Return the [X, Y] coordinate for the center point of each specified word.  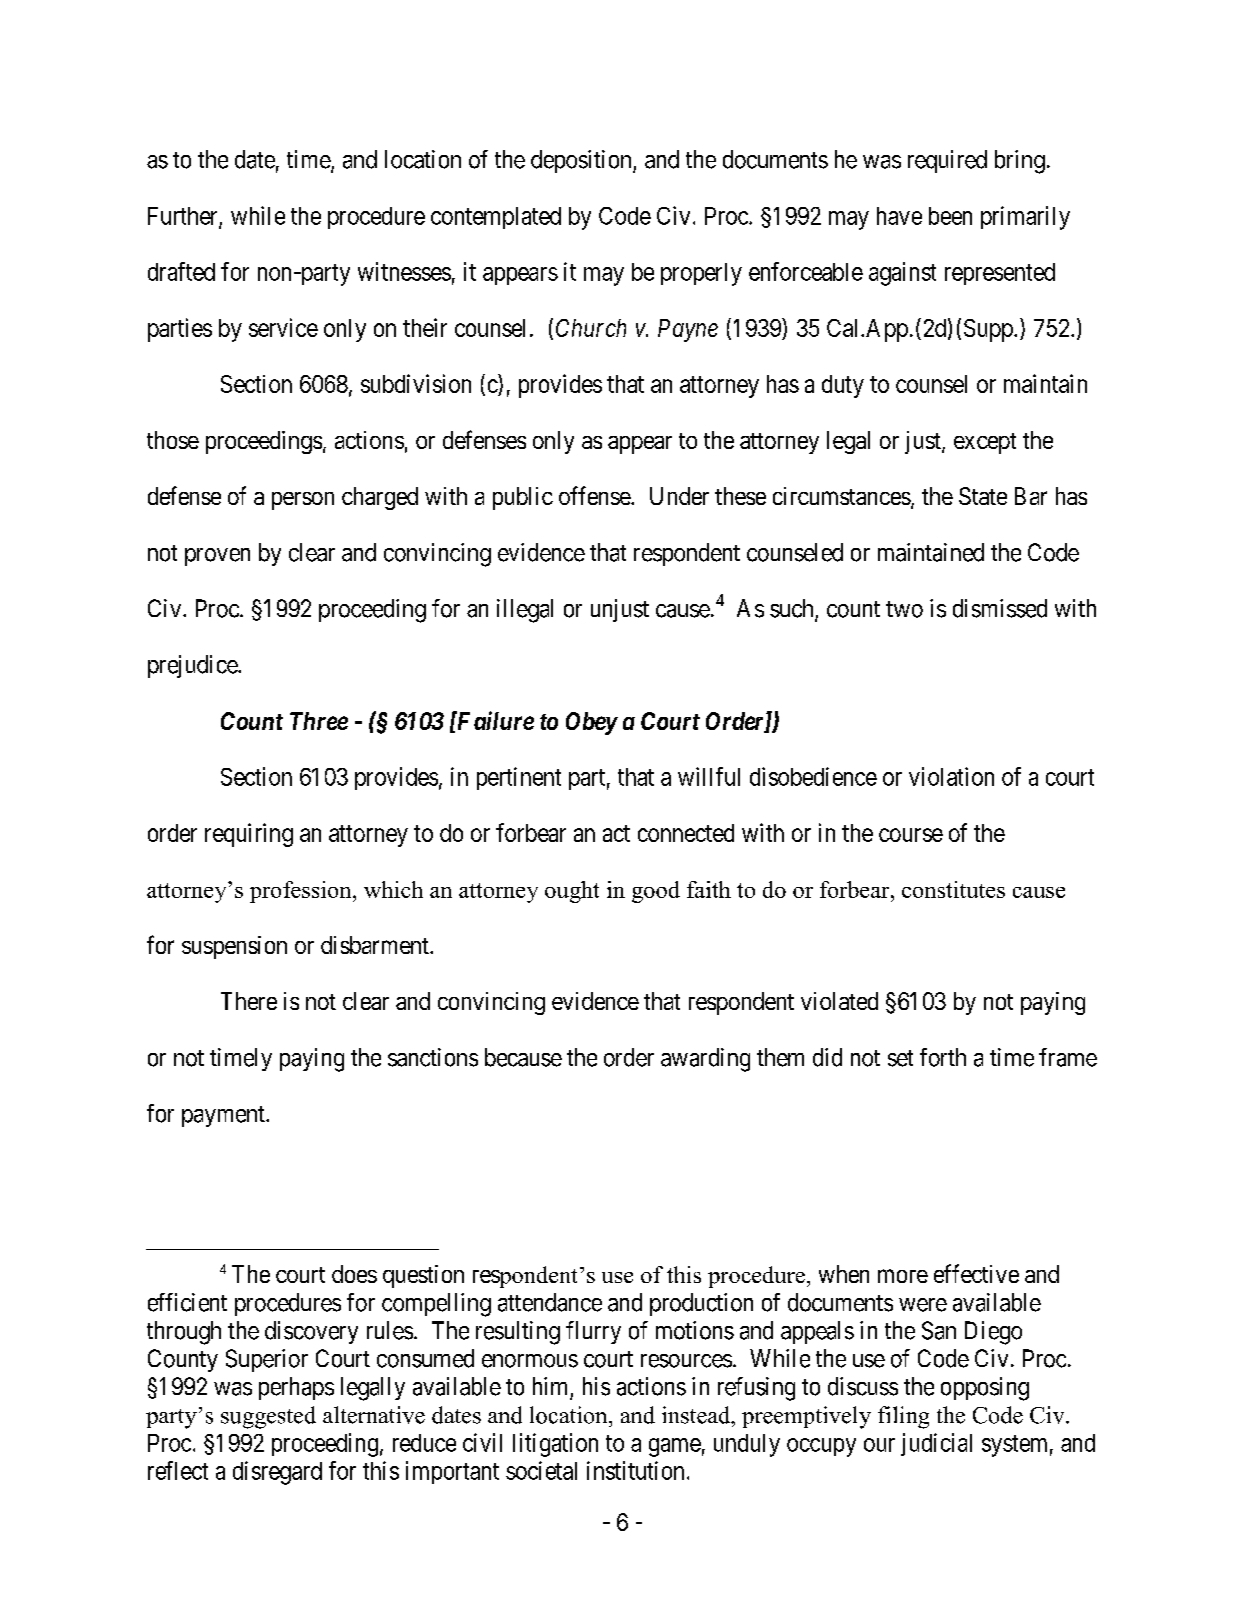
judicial [936, 1444]
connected [686, 833]
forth [943, 1057]
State [983, 496]
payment [224, 1116]
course [911, 835]
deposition [582, 161]
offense [595, 495]
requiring [249, 835]
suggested [268, 1417]
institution [635, 1470]
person [303, 501]
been [950, 216]
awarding [705, 1060]
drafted [181, 271]
